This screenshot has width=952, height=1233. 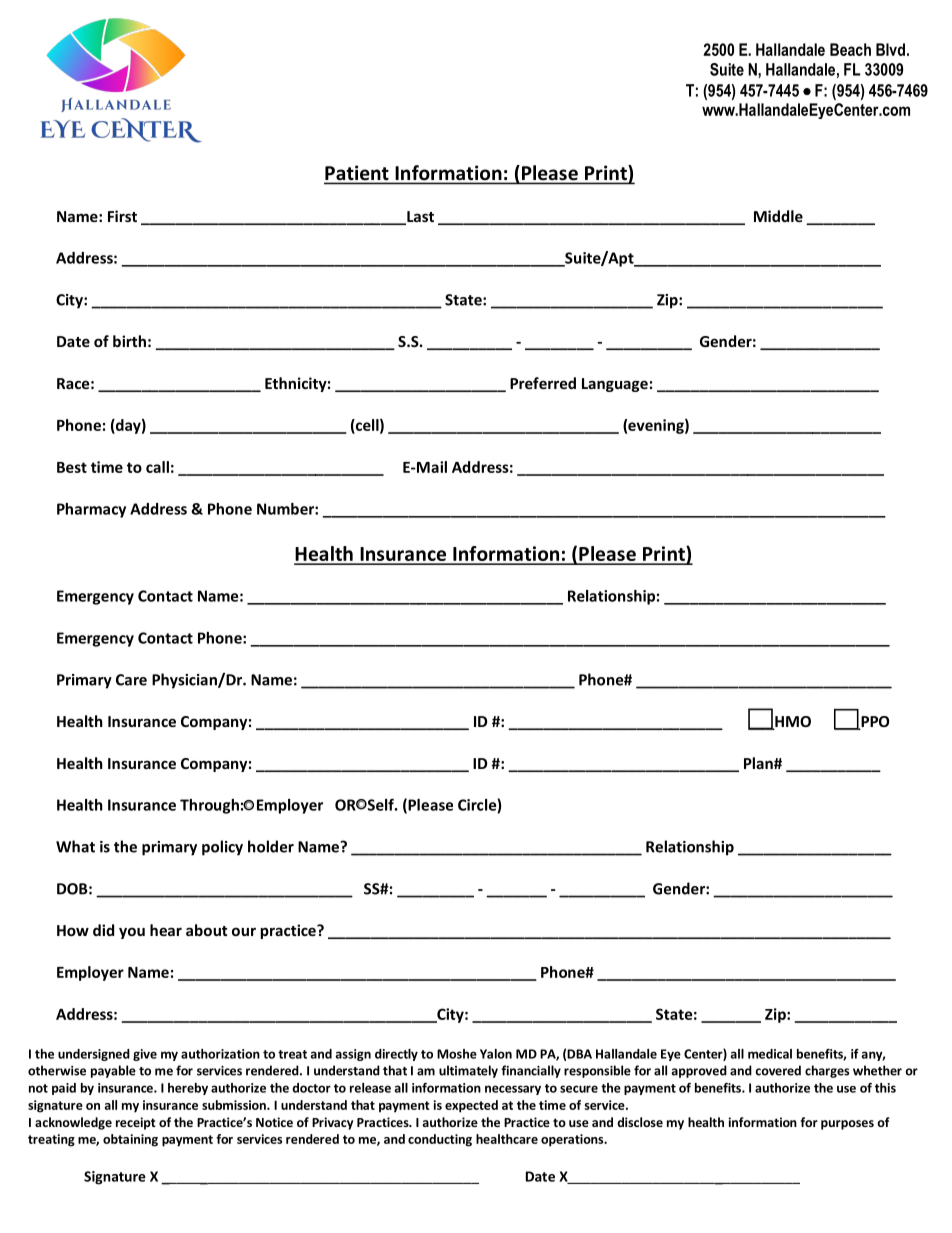 What do you see at coordinates (136, 1123) in the screenshot?
I see `receipt` at bounding box center [136, 1123].
